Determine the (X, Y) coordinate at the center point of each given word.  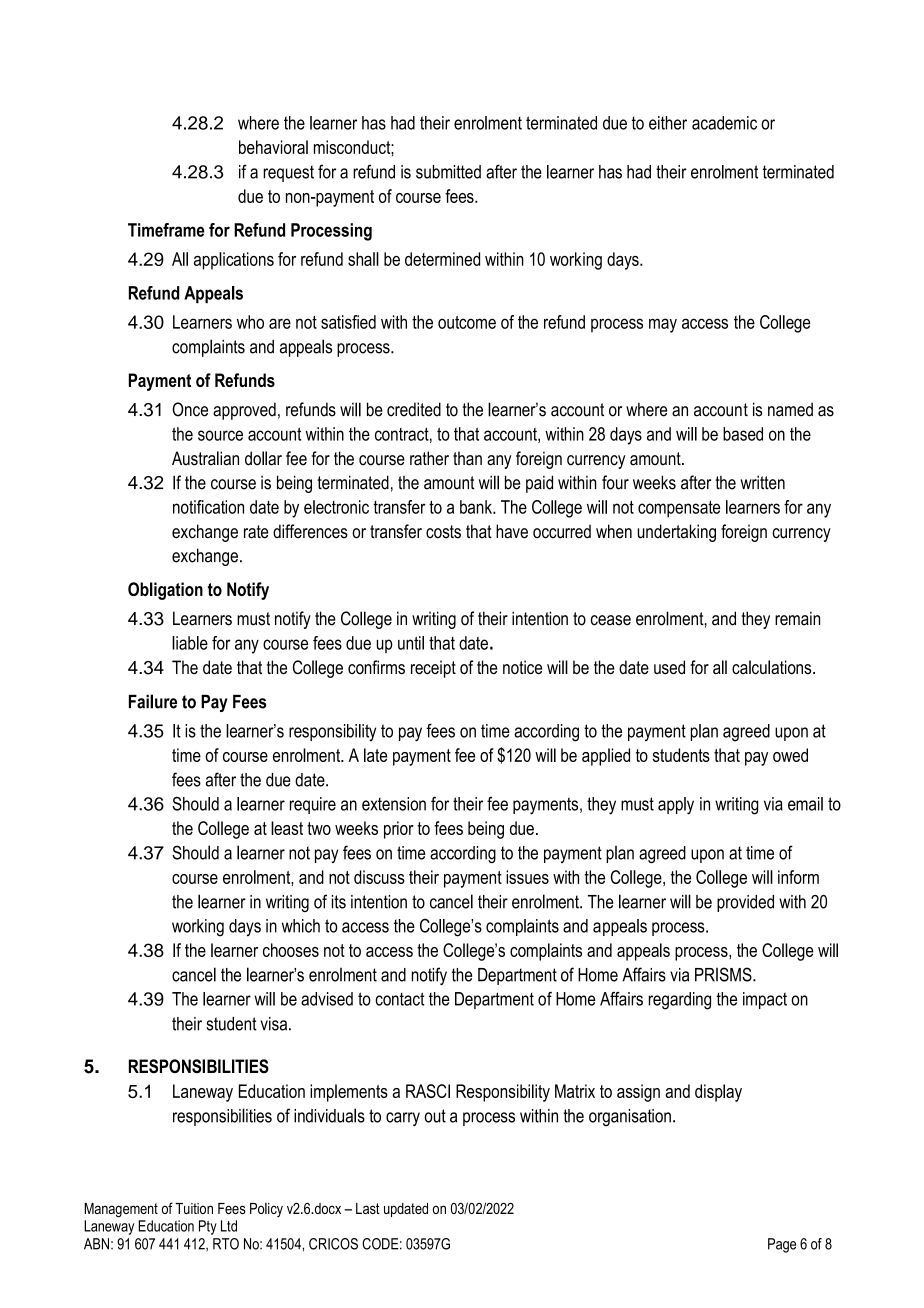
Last (368, 1208)
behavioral (273, 147)
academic (724, 123)
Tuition (194, 1208)
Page (782, 1245)
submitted (448, 172)
